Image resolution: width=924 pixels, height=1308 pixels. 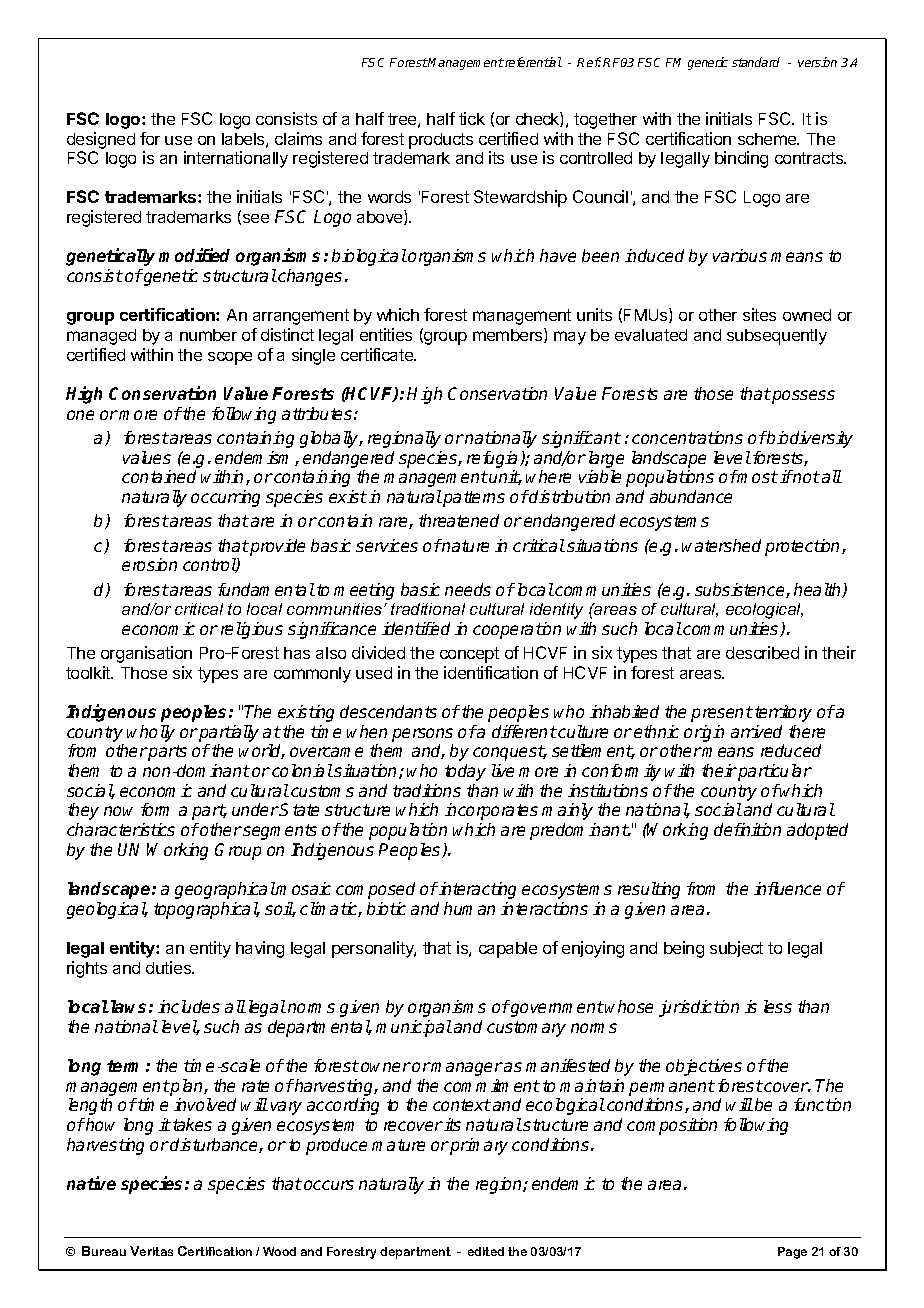 What do you see at coordinates (91, 1183) in the screenshot?
I see `native` at bounding box center [91, 1183].
